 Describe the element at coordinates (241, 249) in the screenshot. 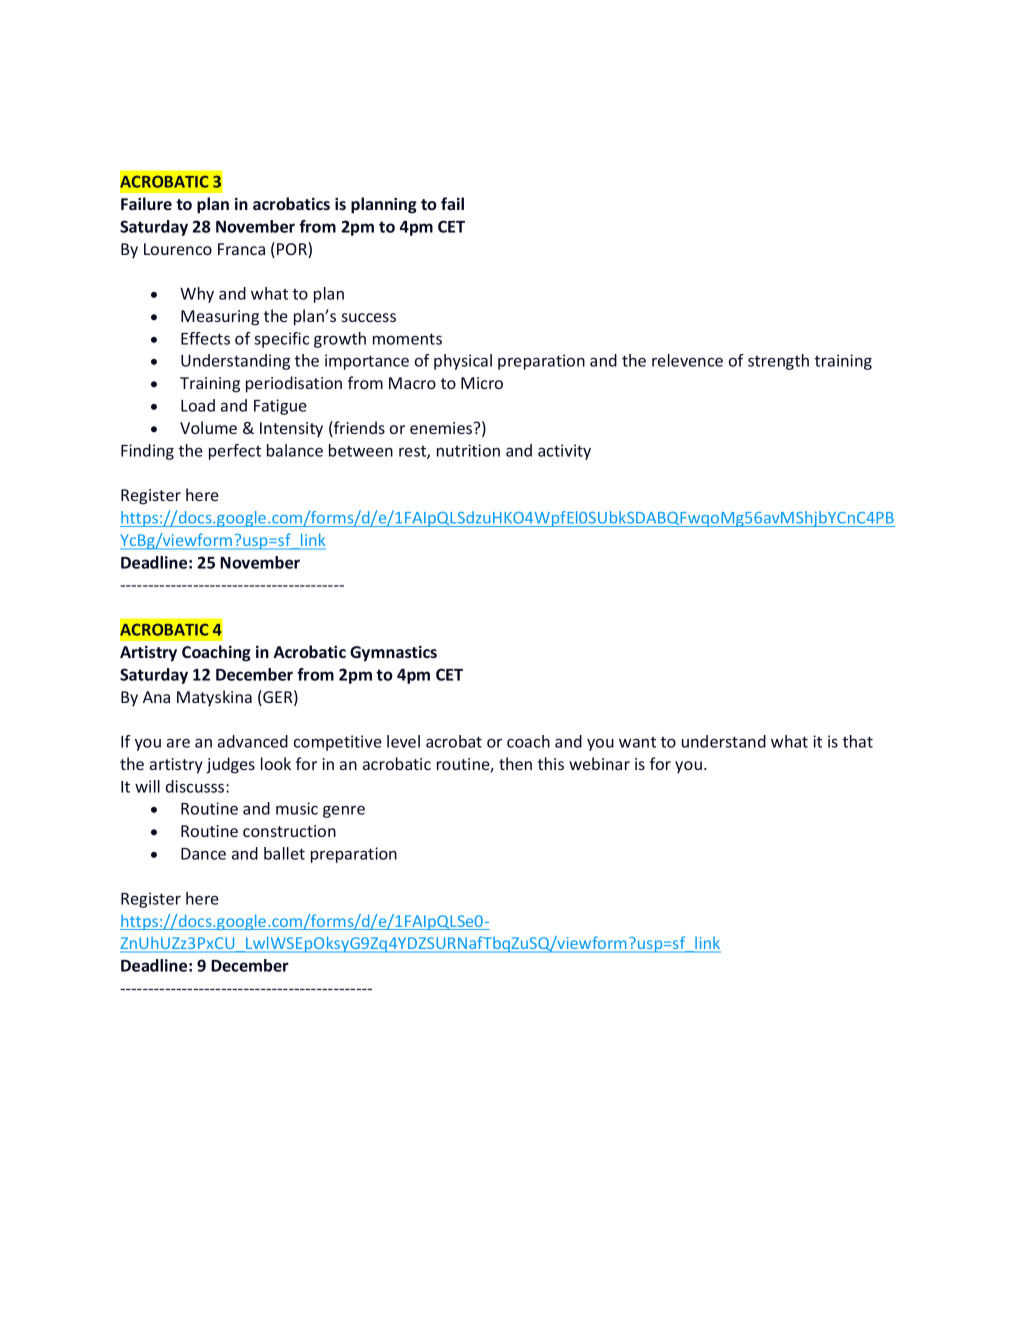

I see `Franca` at that location.
